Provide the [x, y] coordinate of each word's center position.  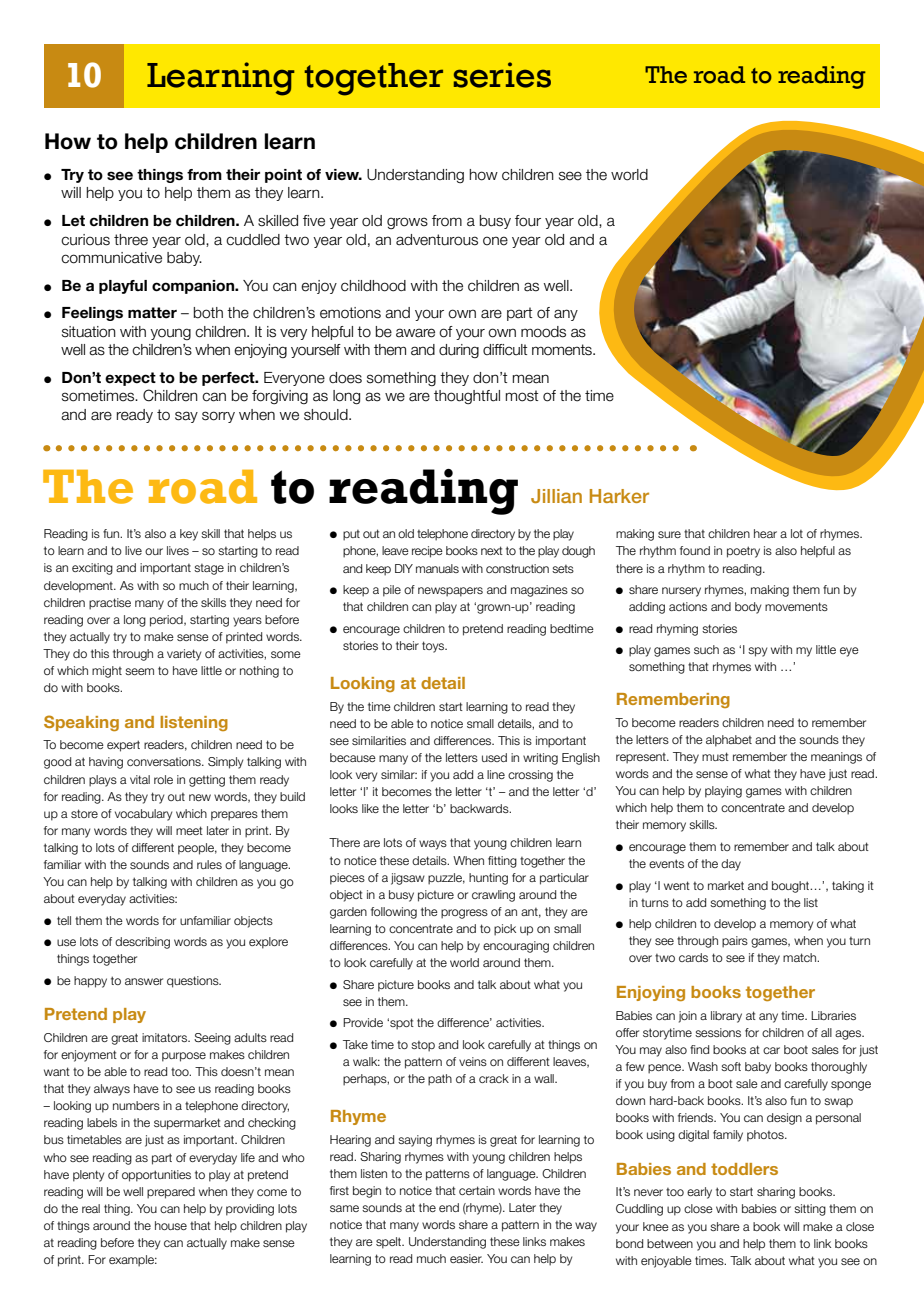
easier [466, 1258]
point [283, 176]
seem [139, 671]
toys [434, 647]
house [171, 1225]
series [502, 75]
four [528, 221]
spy [757, 652]
